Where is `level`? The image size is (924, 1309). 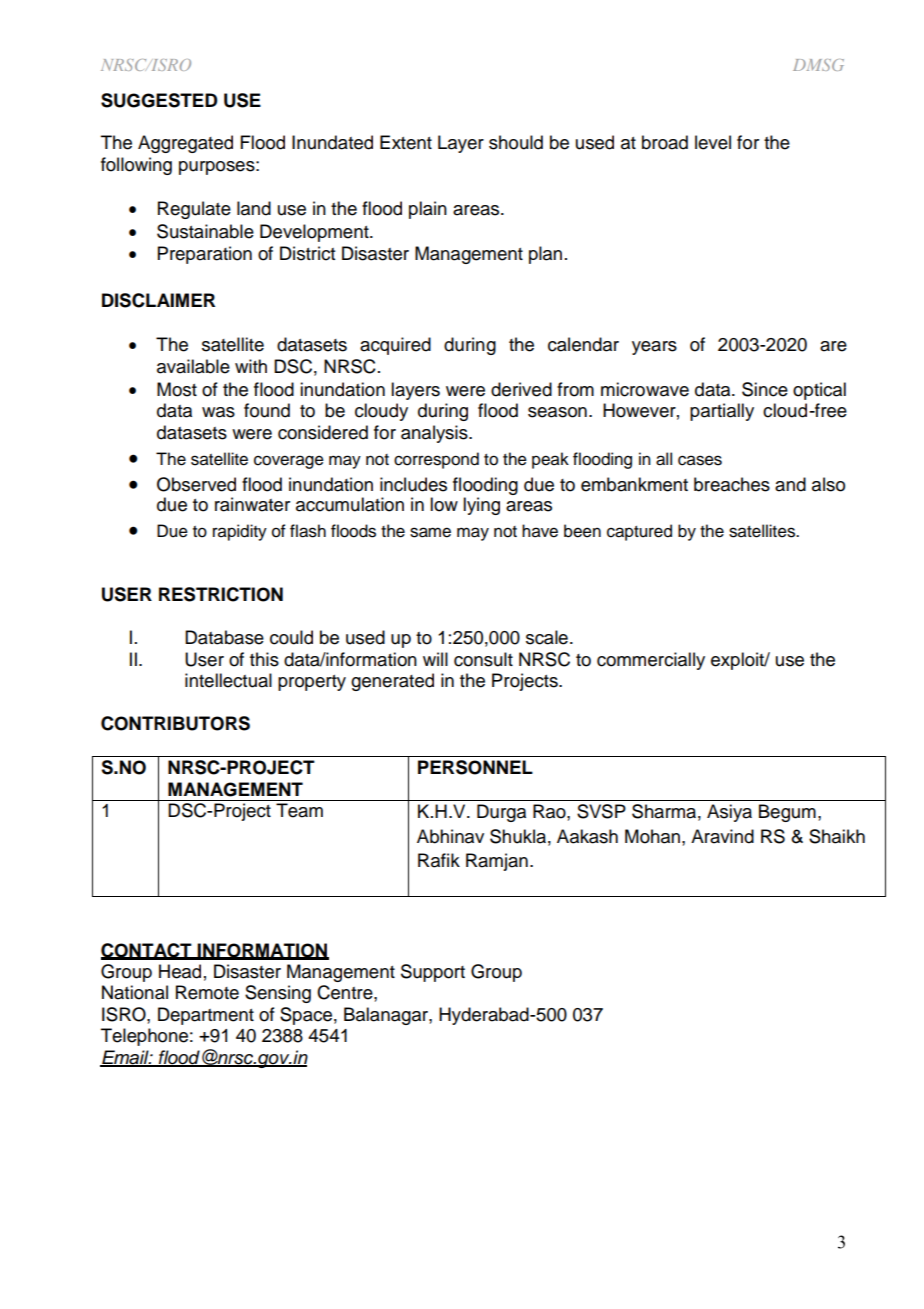 level is located at coordinates (713, 142).
